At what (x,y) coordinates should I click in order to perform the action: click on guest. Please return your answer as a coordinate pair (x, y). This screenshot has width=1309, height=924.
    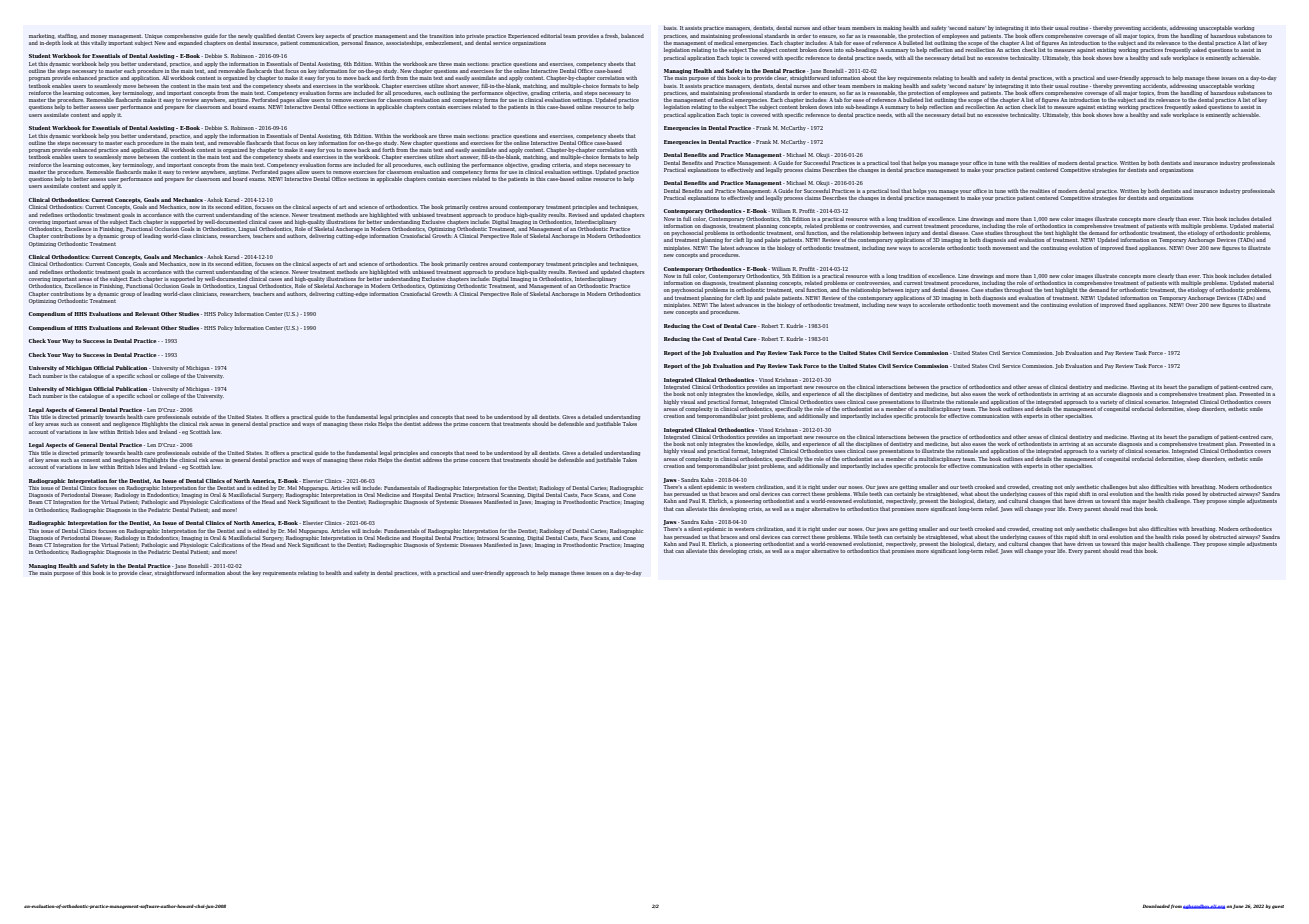
    Looking at the image, I should click on (1278, 907).
